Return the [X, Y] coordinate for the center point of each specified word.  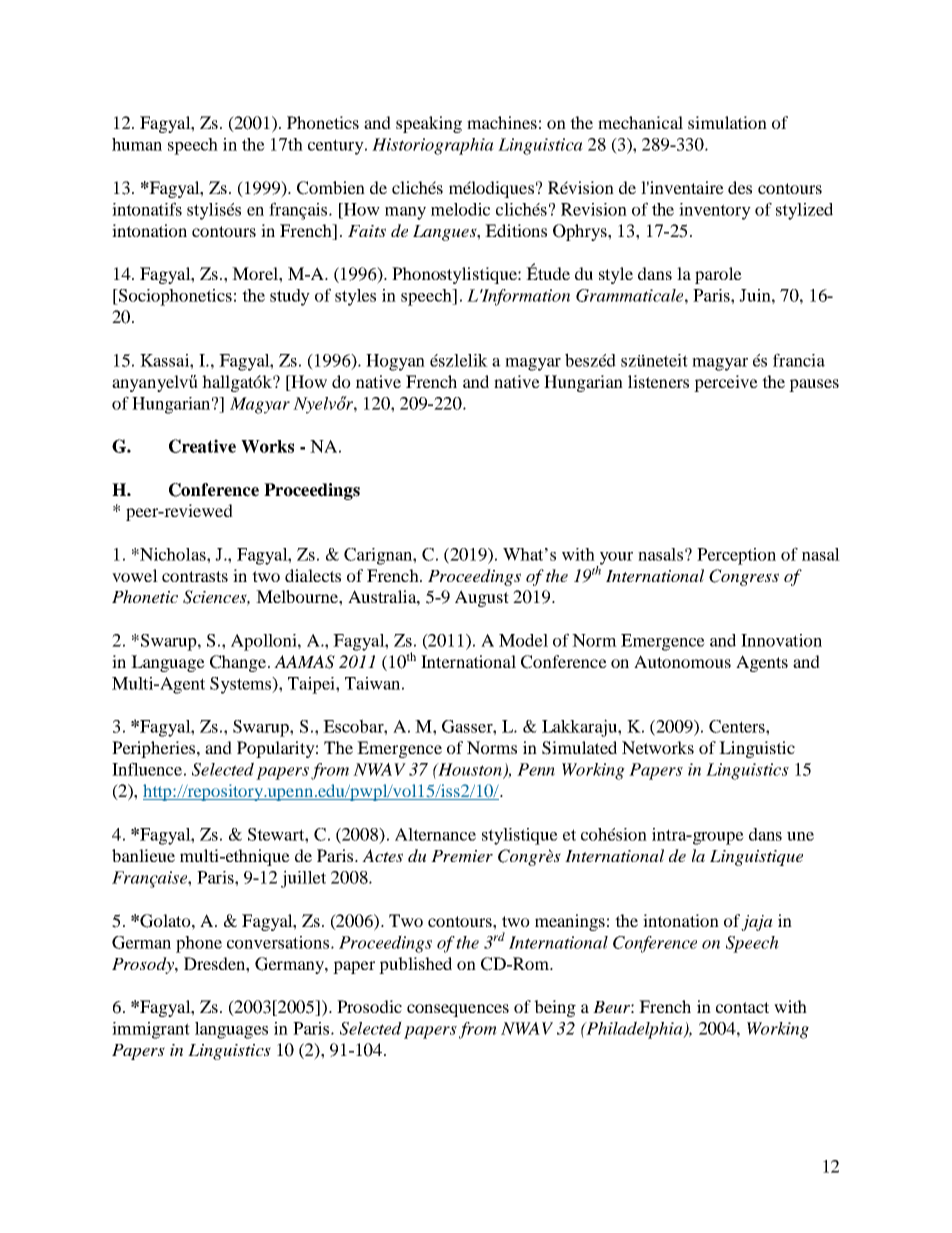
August [482, 598]
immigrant [151, 1030]
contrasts [195, 576]
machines [502, 122]
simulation [727, 122]
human [137, 144]
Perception [736, 556]
